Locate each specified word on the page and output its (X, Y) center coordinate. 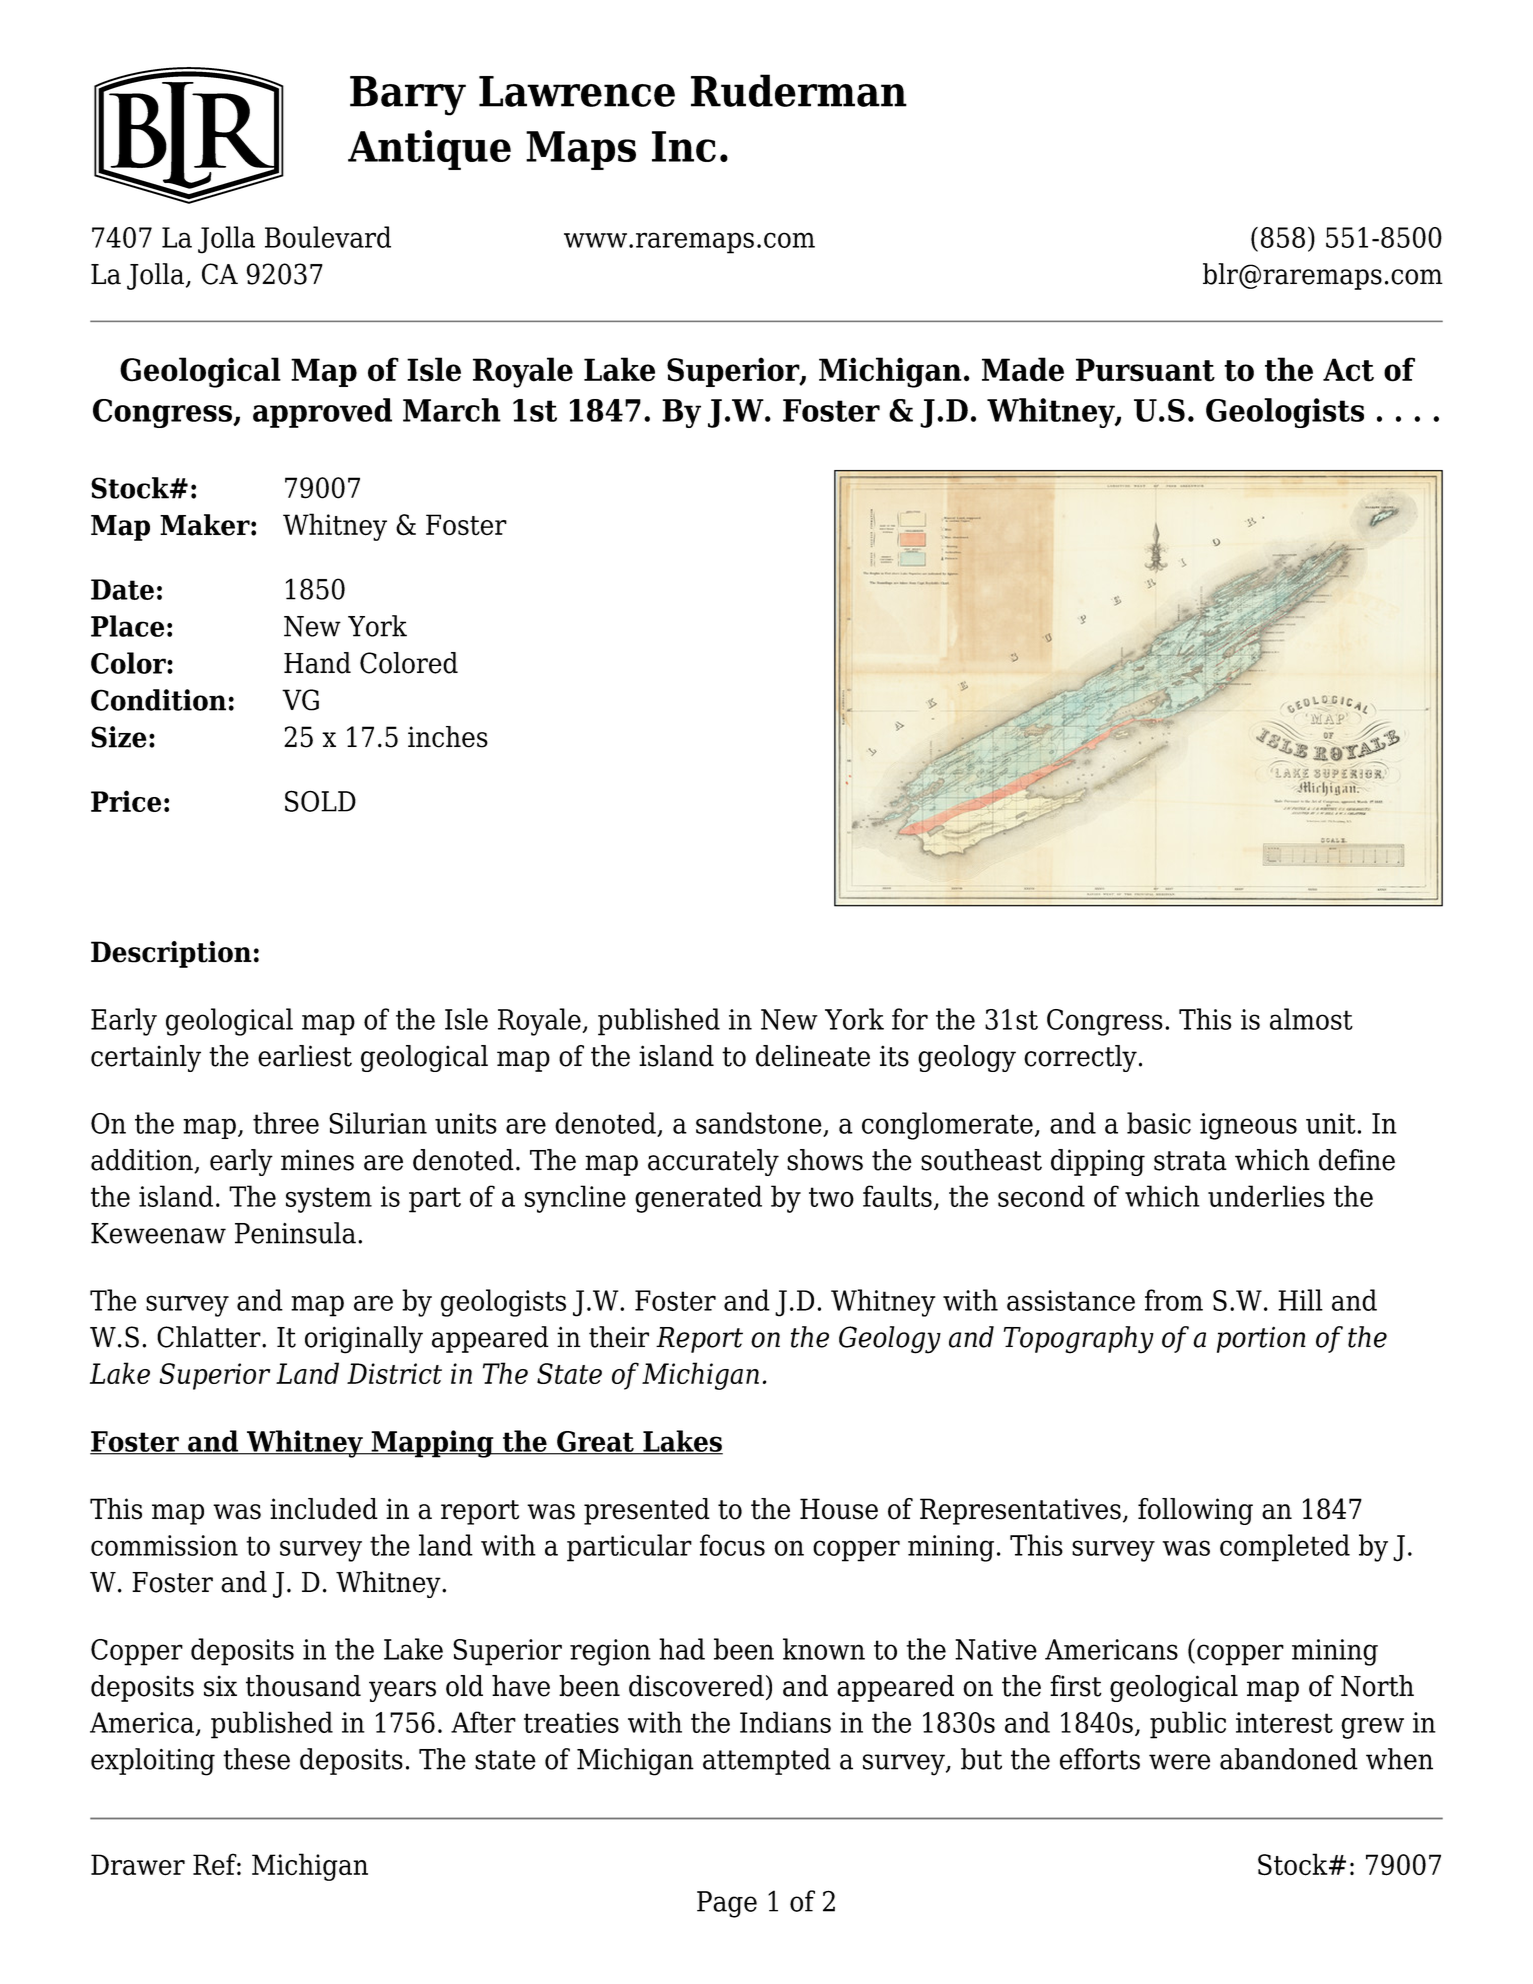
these (256, 1759)
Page (727, 1904)
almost (1311, 1019)
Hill (1300, 1300)
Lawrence (577, 91)
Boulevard (328, 237)
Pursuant (1145, 370)
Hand (317, 663)
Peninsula (295, 1233)
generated (698, 1199)
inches (448, 737)
